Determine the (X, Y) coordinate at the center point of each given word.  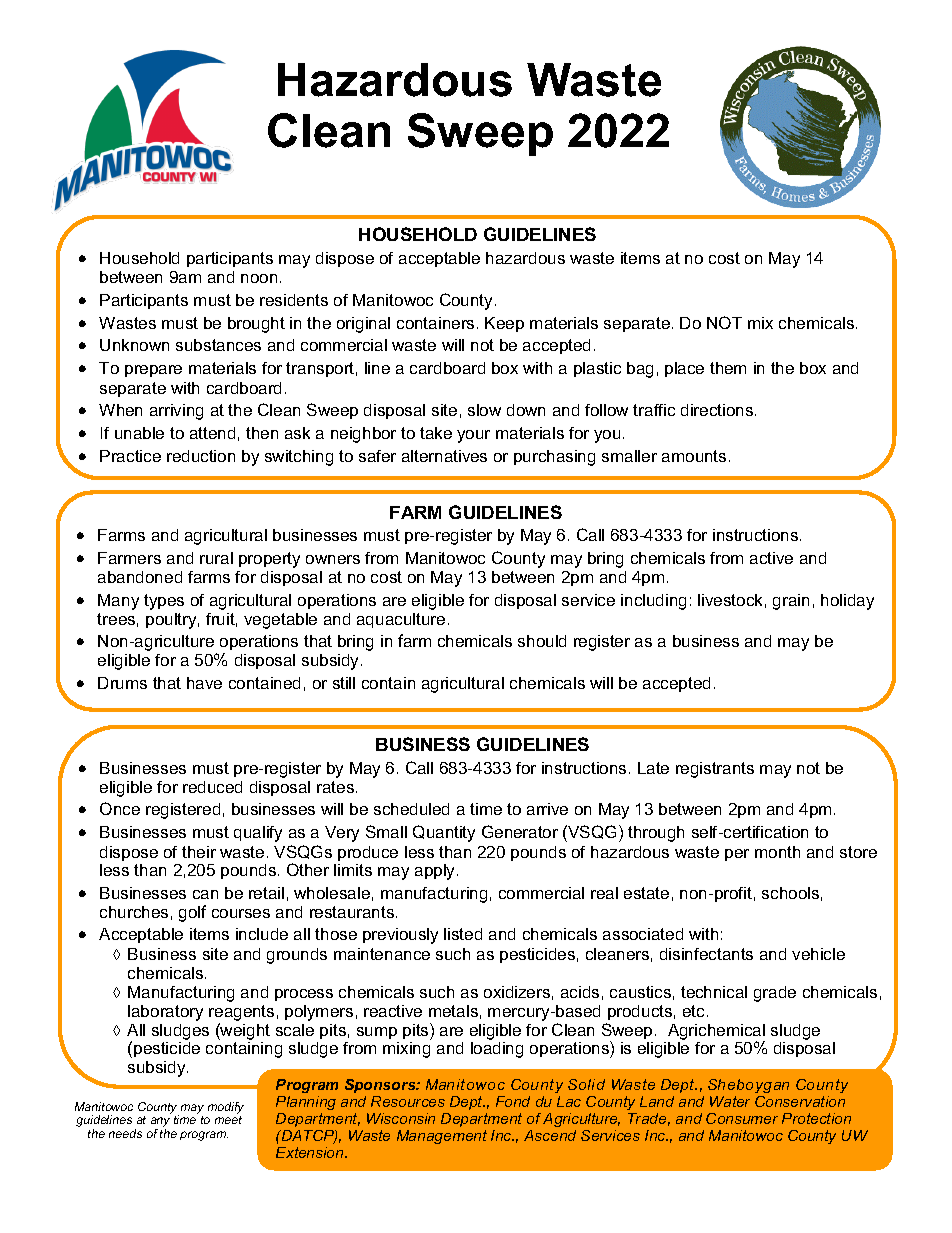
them (728, 368)
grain (791, 602)
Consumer (742, 1118)
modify (226, 1108)
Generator (520, 831)
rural (216, 558)
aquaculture (401, 620)
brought (256, 325)
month (777, 852)
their (199, 852)
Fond (513, 1101)
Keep (504, 324)
